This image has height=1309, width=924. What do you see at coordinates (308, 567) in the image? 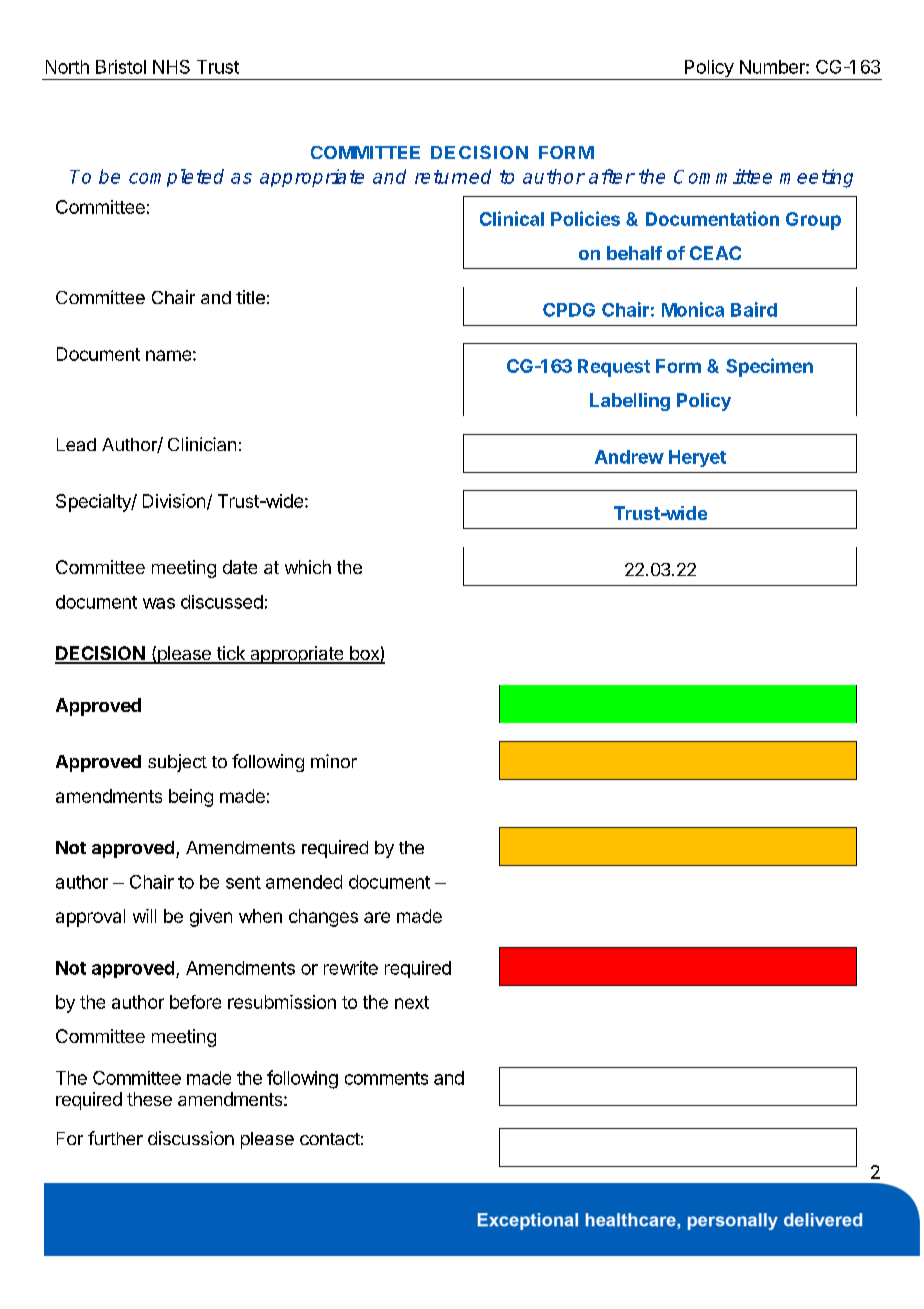
I see `which` at bounding box center [308, 567].
